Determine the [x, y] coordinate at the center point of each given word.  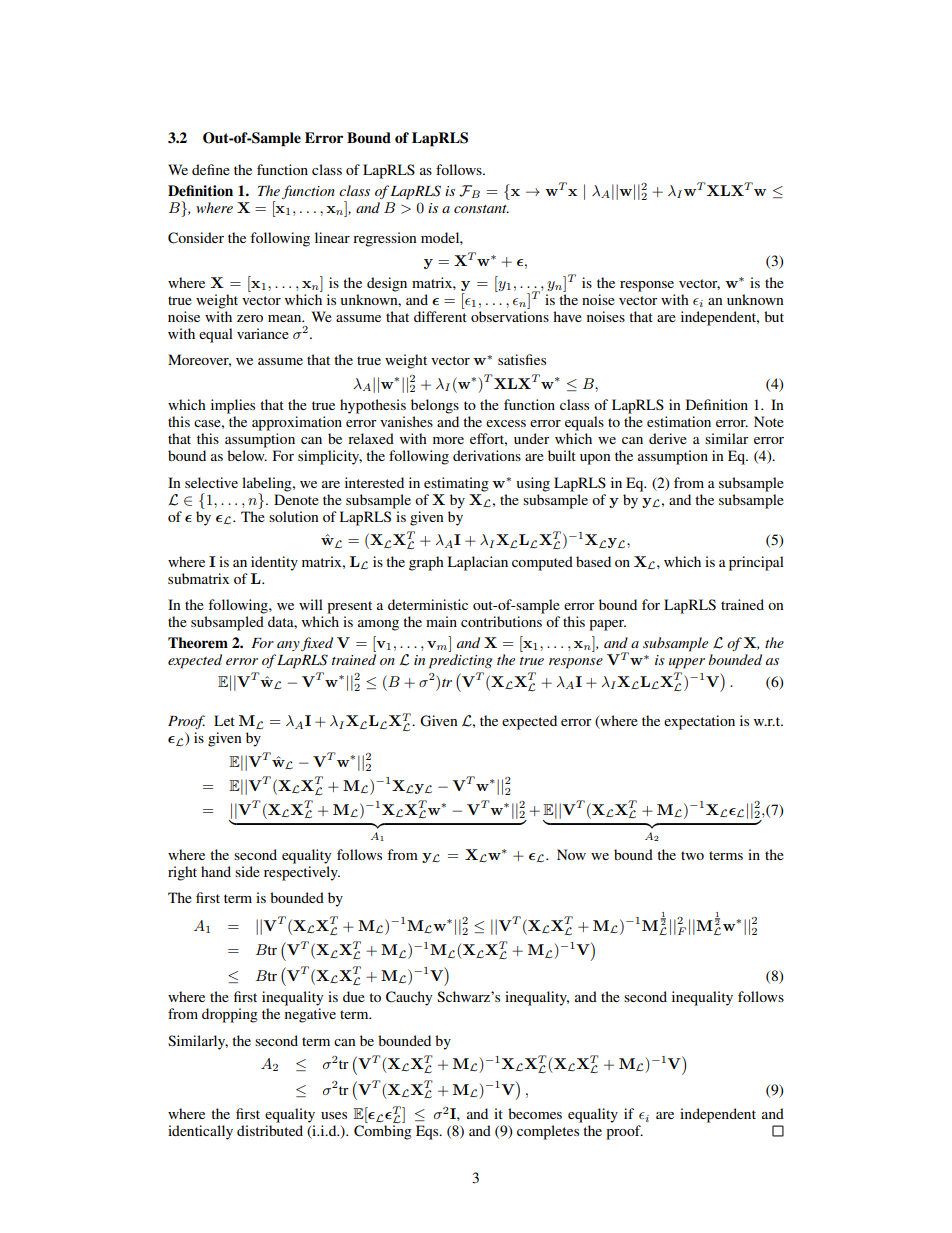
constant [481, 209]
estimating [456, 484]
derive [668, 438]
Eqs [428, 1132]
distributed [270, 1130]
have [567, 316]
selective [211, 482]
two [692, 855]
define [211, 169]
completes [548, 1132]
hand [216, 871]
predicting [460, 661]
